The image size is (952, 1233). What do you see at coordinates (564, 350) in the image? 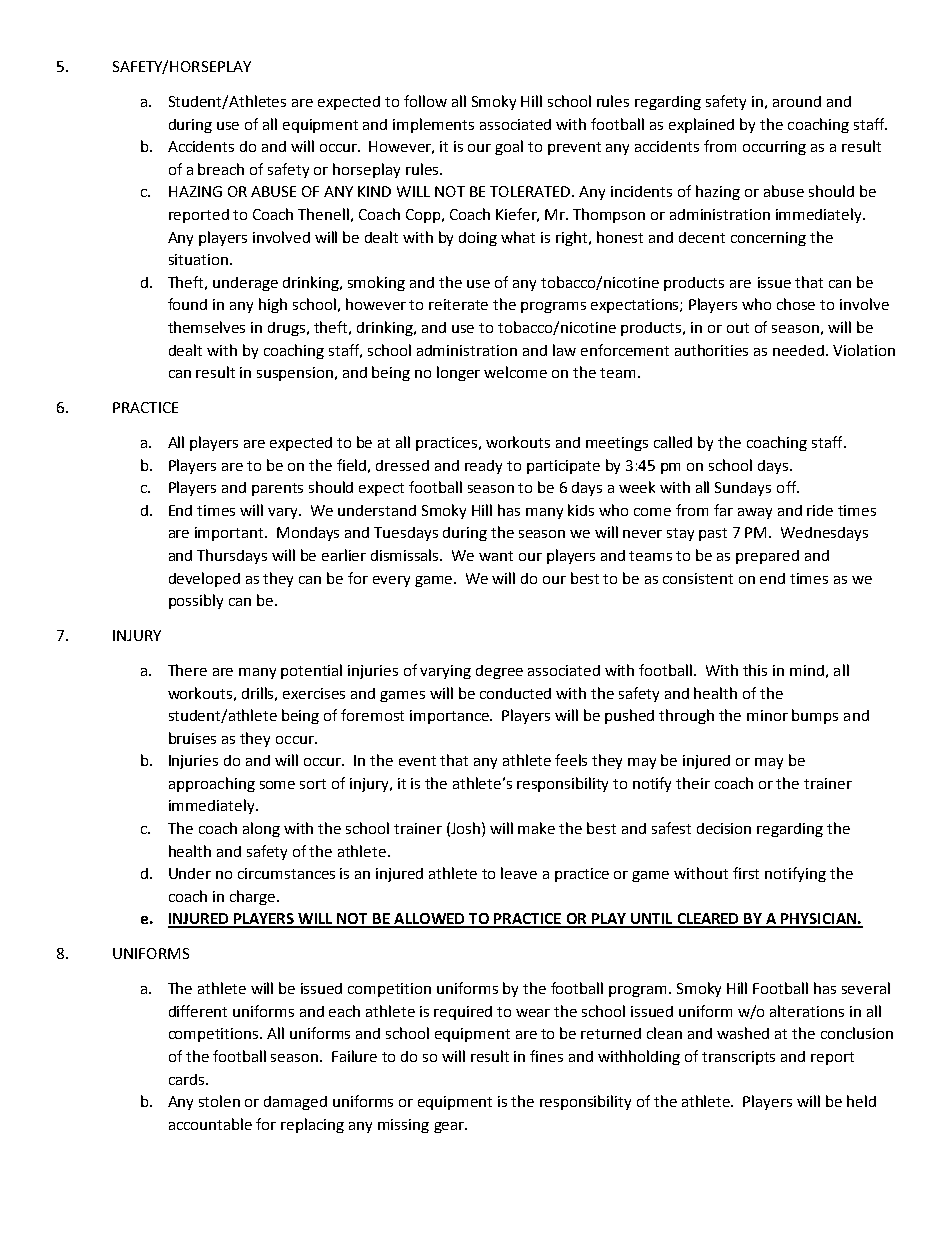
I see `law` at bounding box center [564, 350].
